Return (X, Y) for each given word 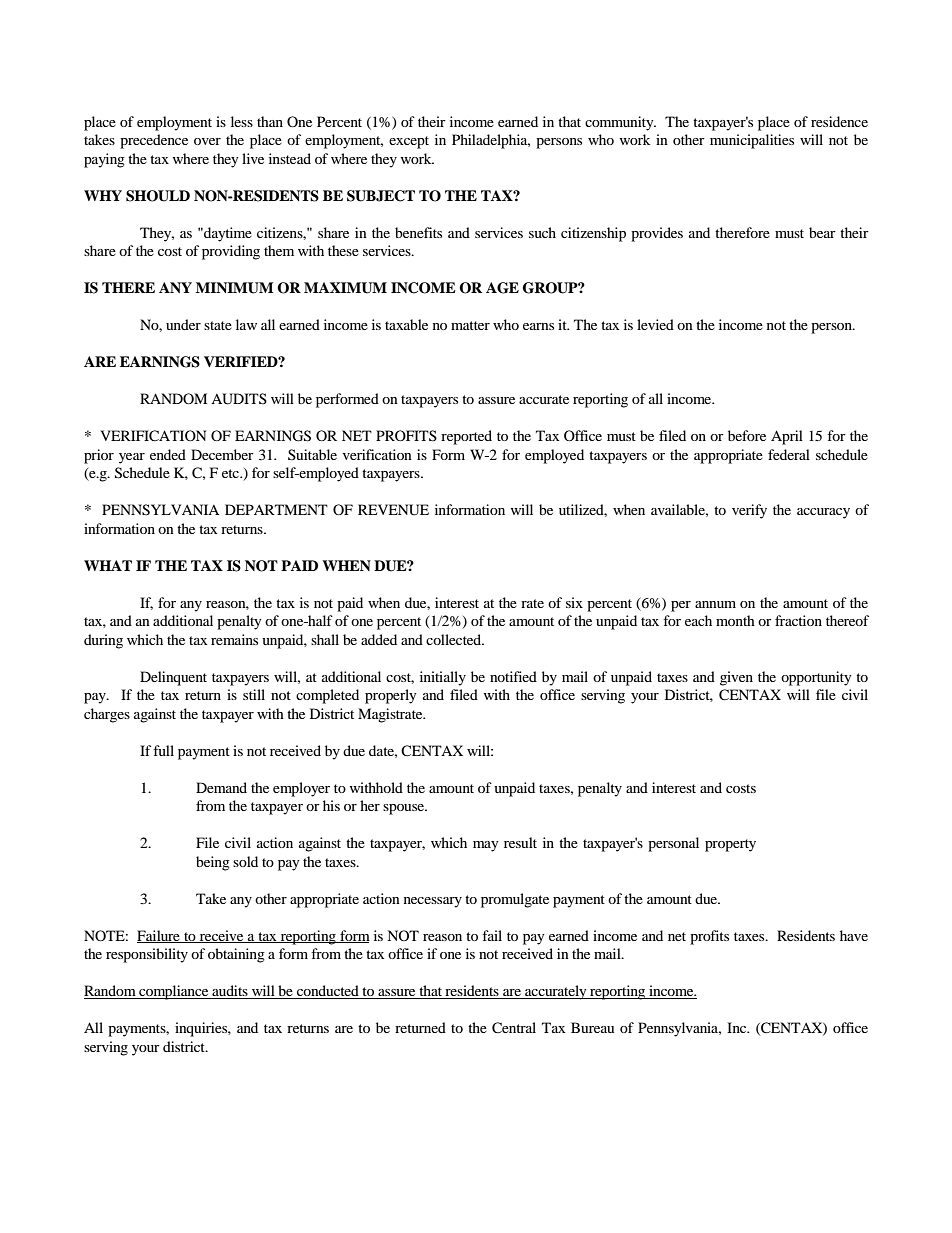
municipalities (752, 141)
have (854, 935)
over (207, 141)
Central (514, 1028)
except (409, 142)
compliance (174, 992)
